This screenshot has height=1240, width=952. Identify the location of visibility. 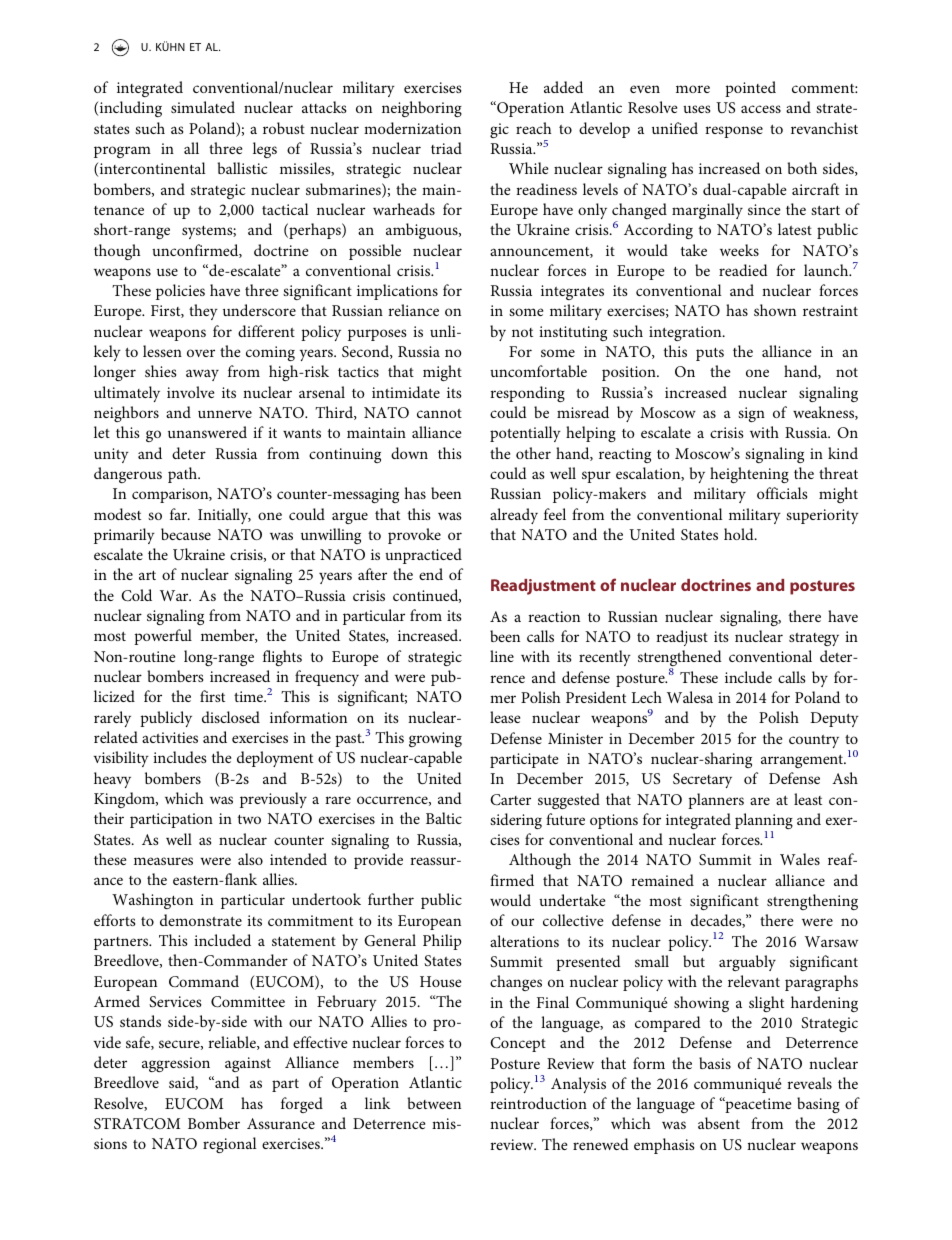
(121, 759).
